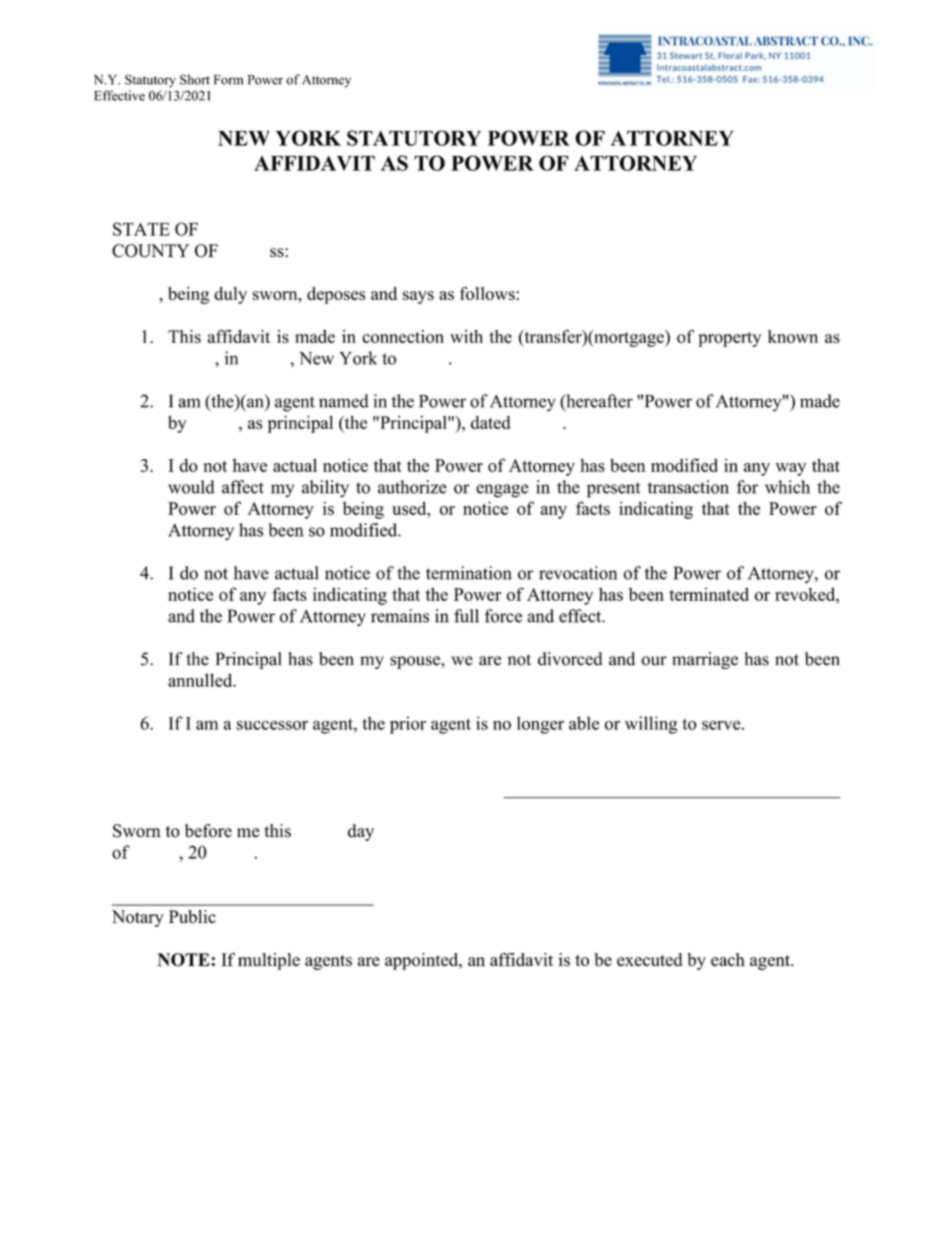  What do you see at coordinates (361, 832) in the screenshot?
I see `day` at bounding box center [361, 832].
